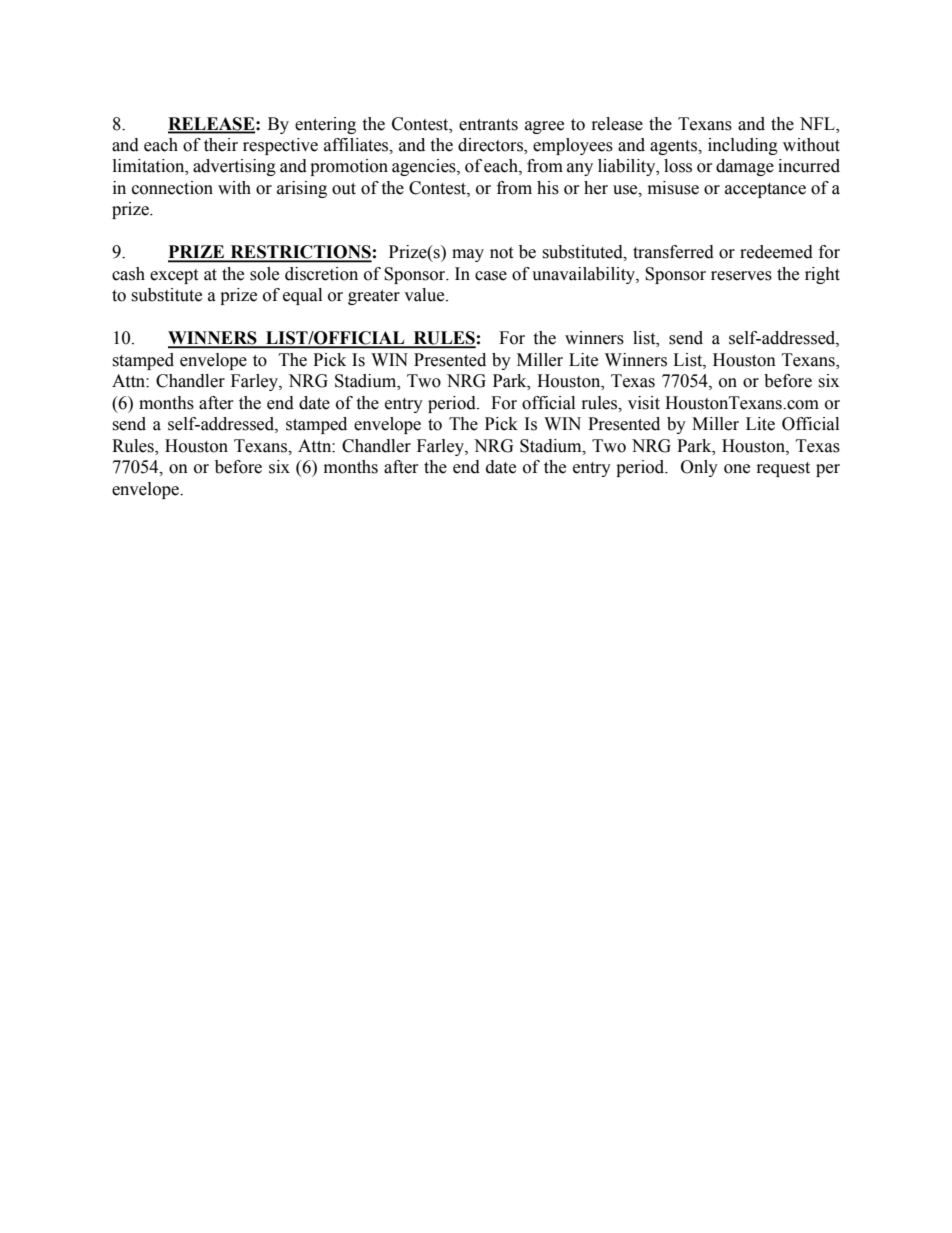 Image resolution: width=952 pixels, height=1233 pixels. What do you see at coordinates (488, 125) in the screenshot?
I see `entrants` at bounding box center [488, 125].
